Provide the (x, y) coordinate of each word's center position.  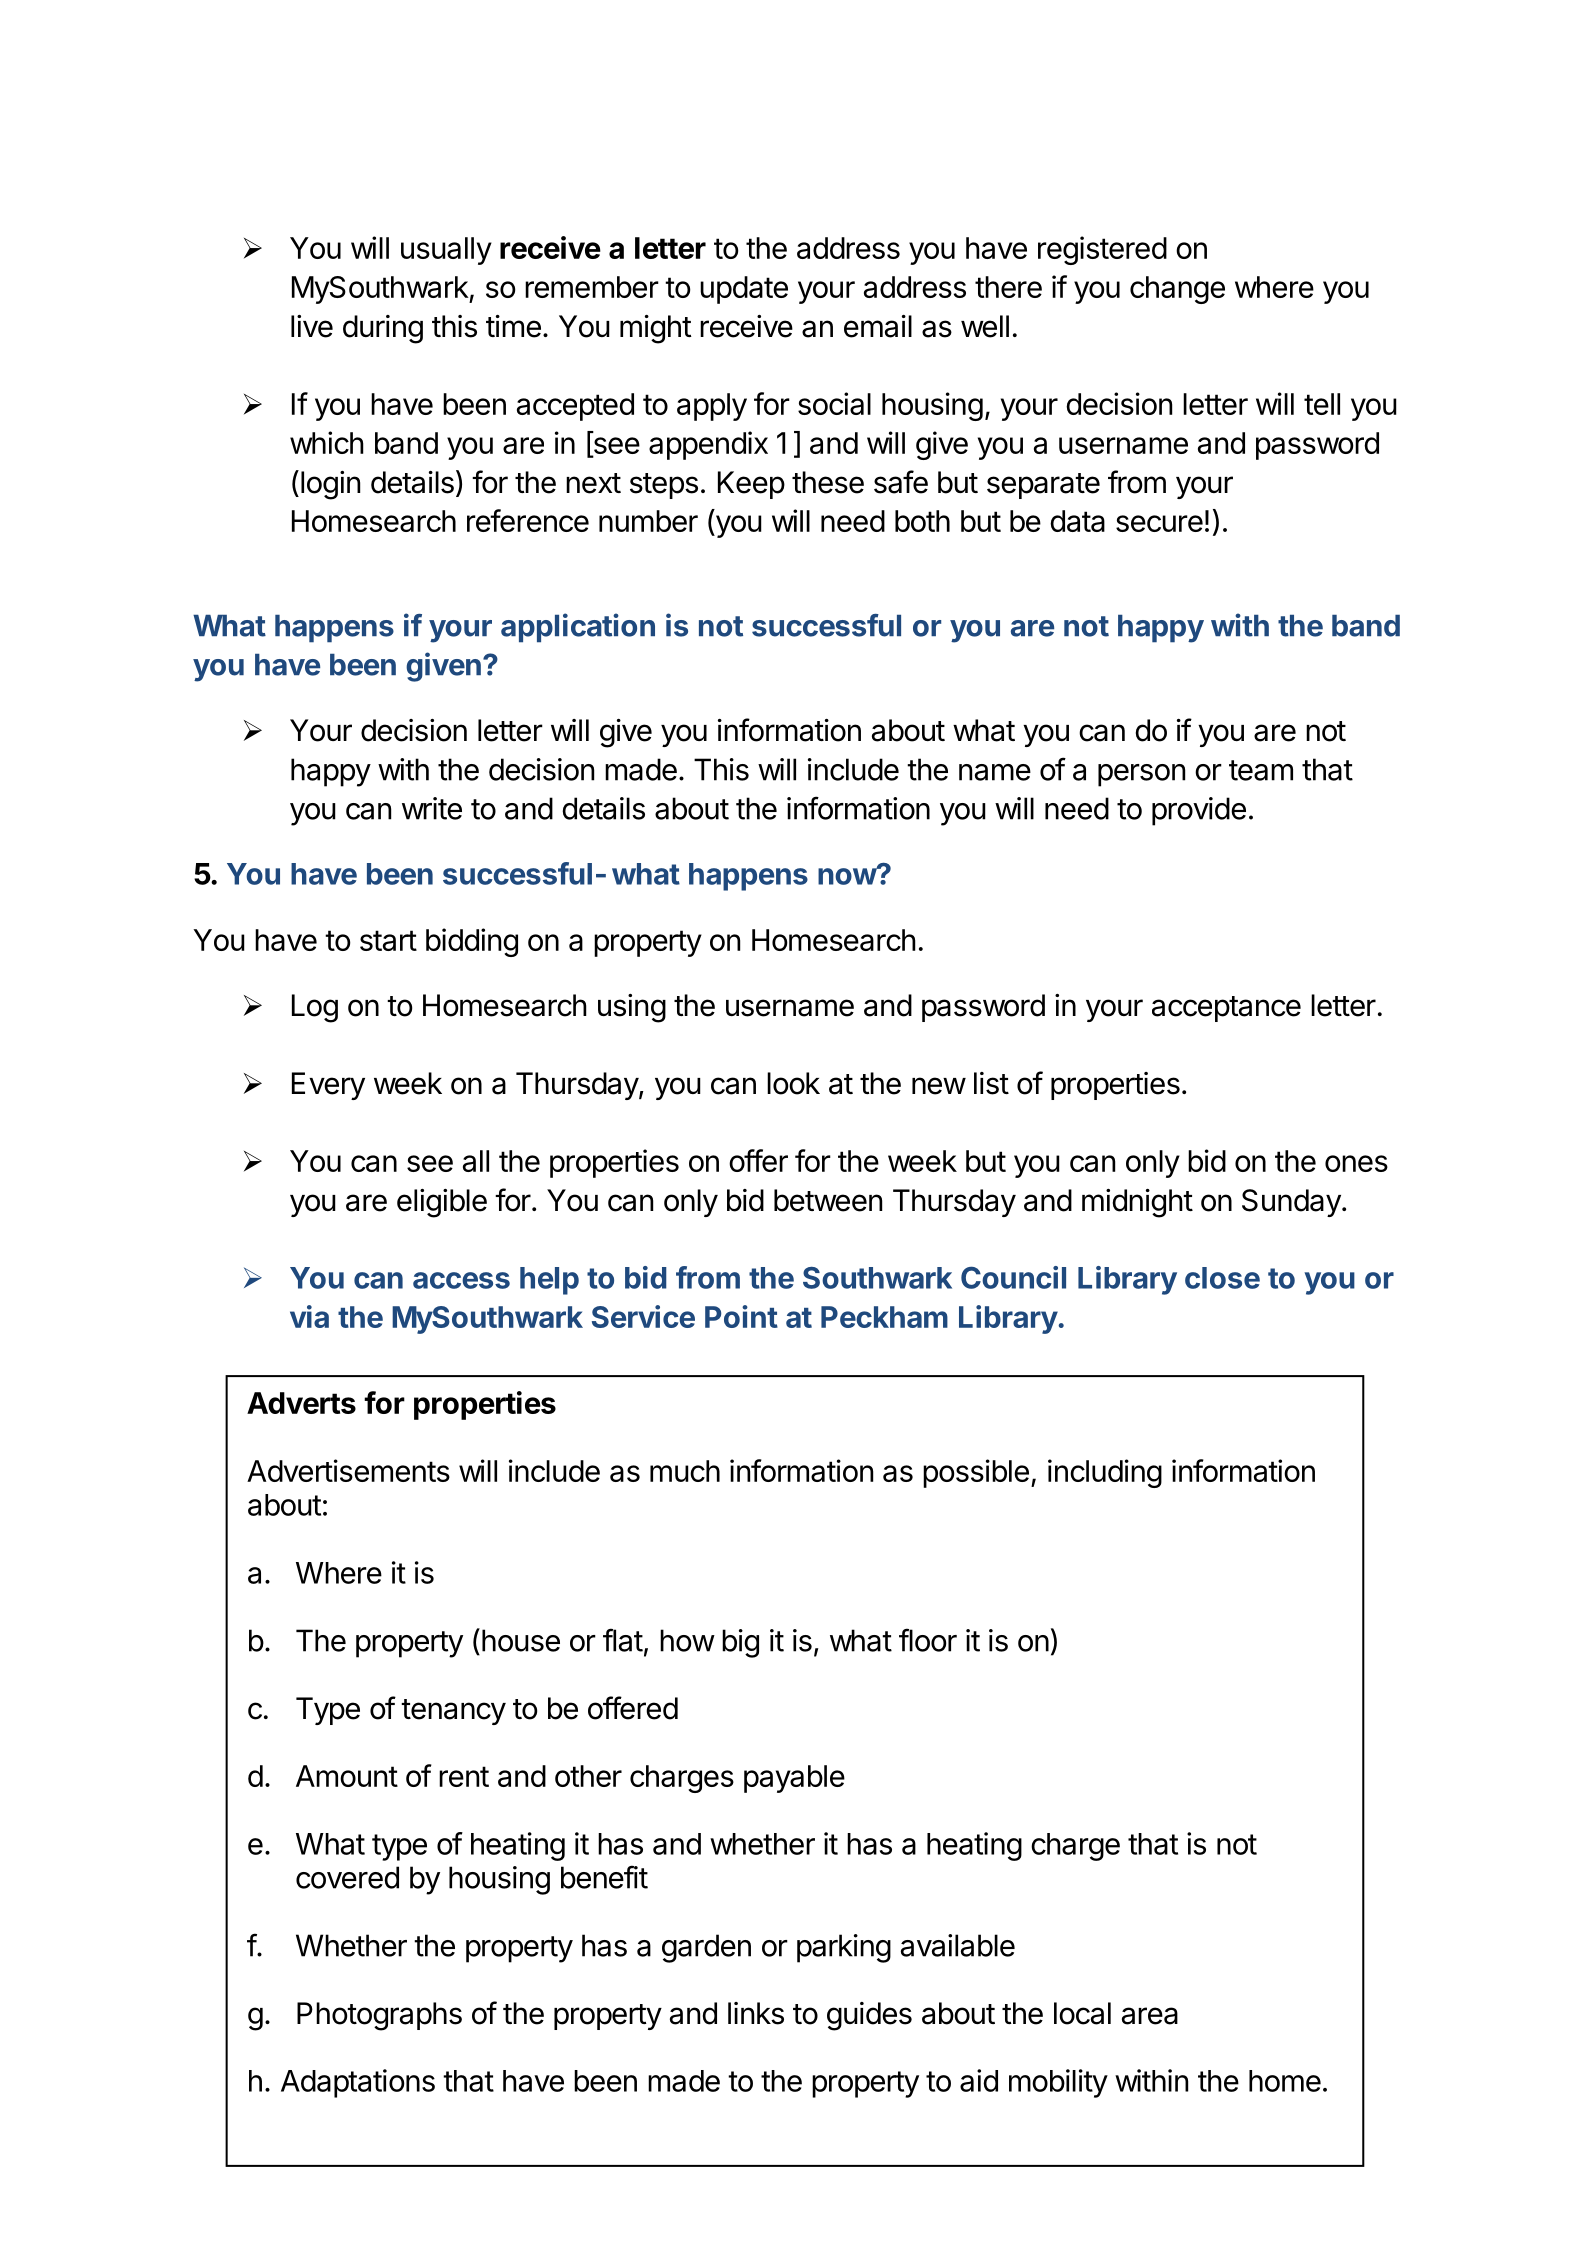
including (1105, 1473)
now (847, 876)
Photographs (379, 2016)
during (383, 329)
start (388, 940)
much (685, 1471)
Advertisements (348, 1470)
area (1150, 2016)
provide (1199, 811)
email (878, 326)
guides (869, 2016)
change (1177, 290)
